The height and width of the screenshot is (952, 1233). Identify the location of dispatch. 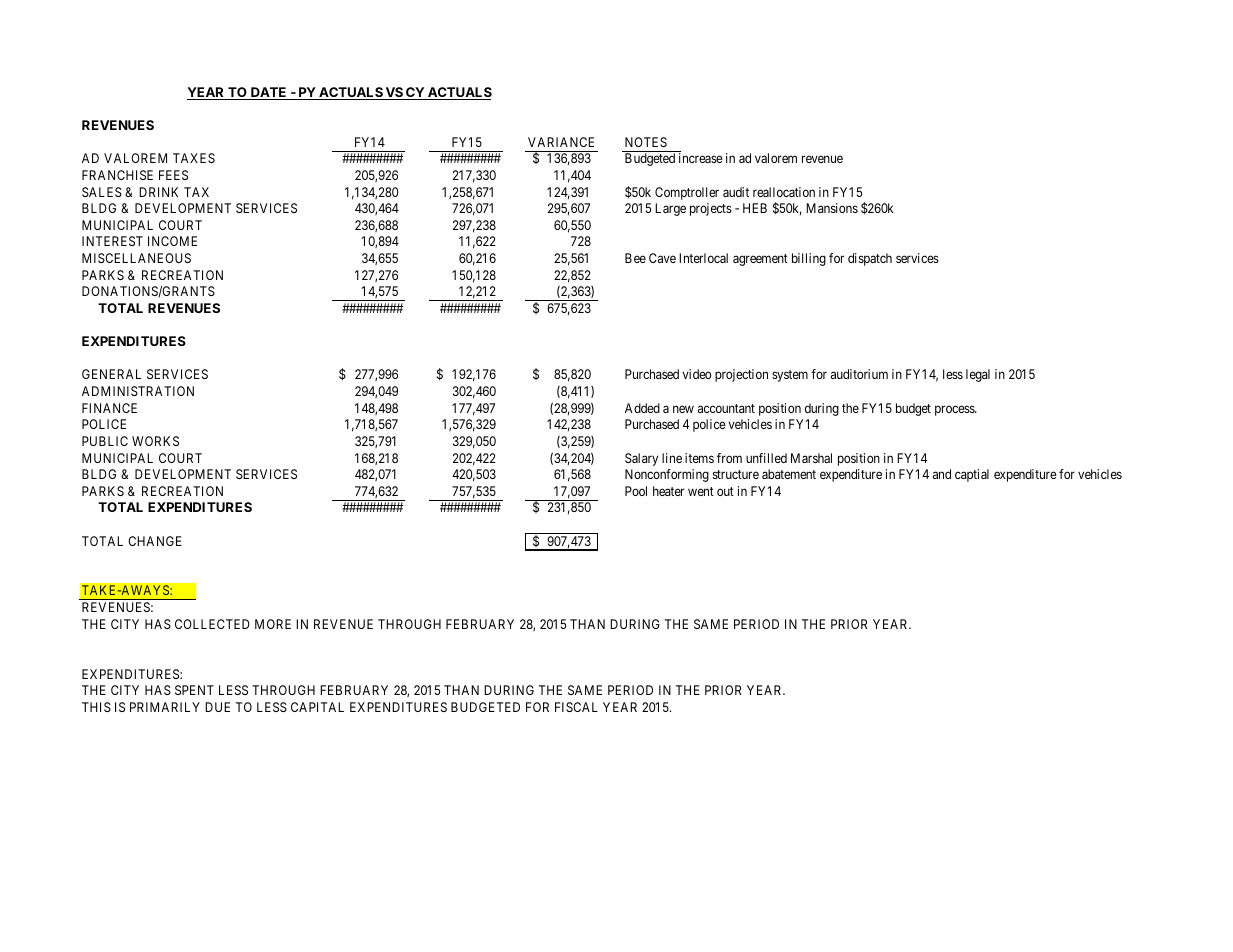
(870, 259).
